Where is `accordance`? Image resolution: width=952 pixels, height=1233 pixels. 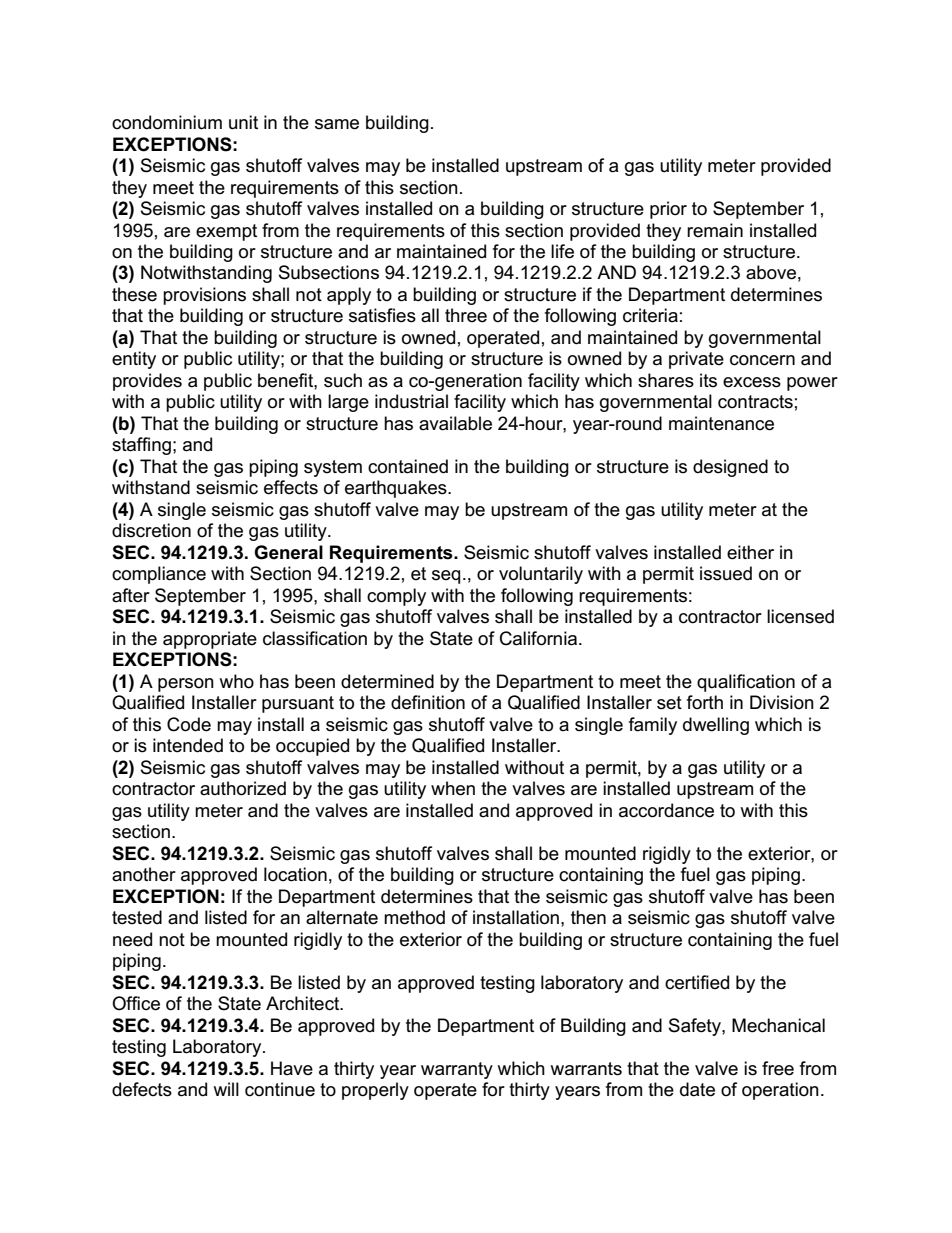 accordance is located at coordinates (666, 810).
